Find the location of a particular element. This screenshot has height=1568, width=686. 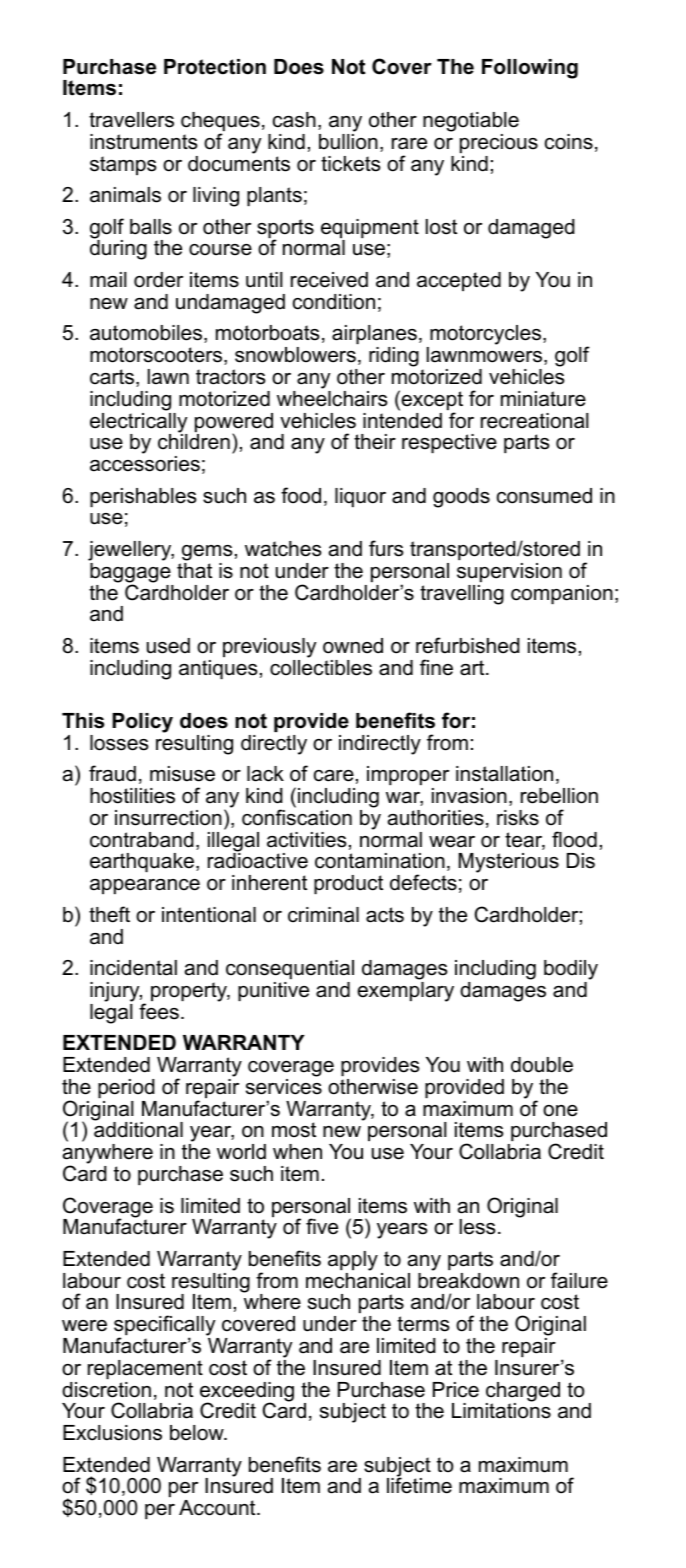

Exclusions is located at coordinates (112, 1433).
